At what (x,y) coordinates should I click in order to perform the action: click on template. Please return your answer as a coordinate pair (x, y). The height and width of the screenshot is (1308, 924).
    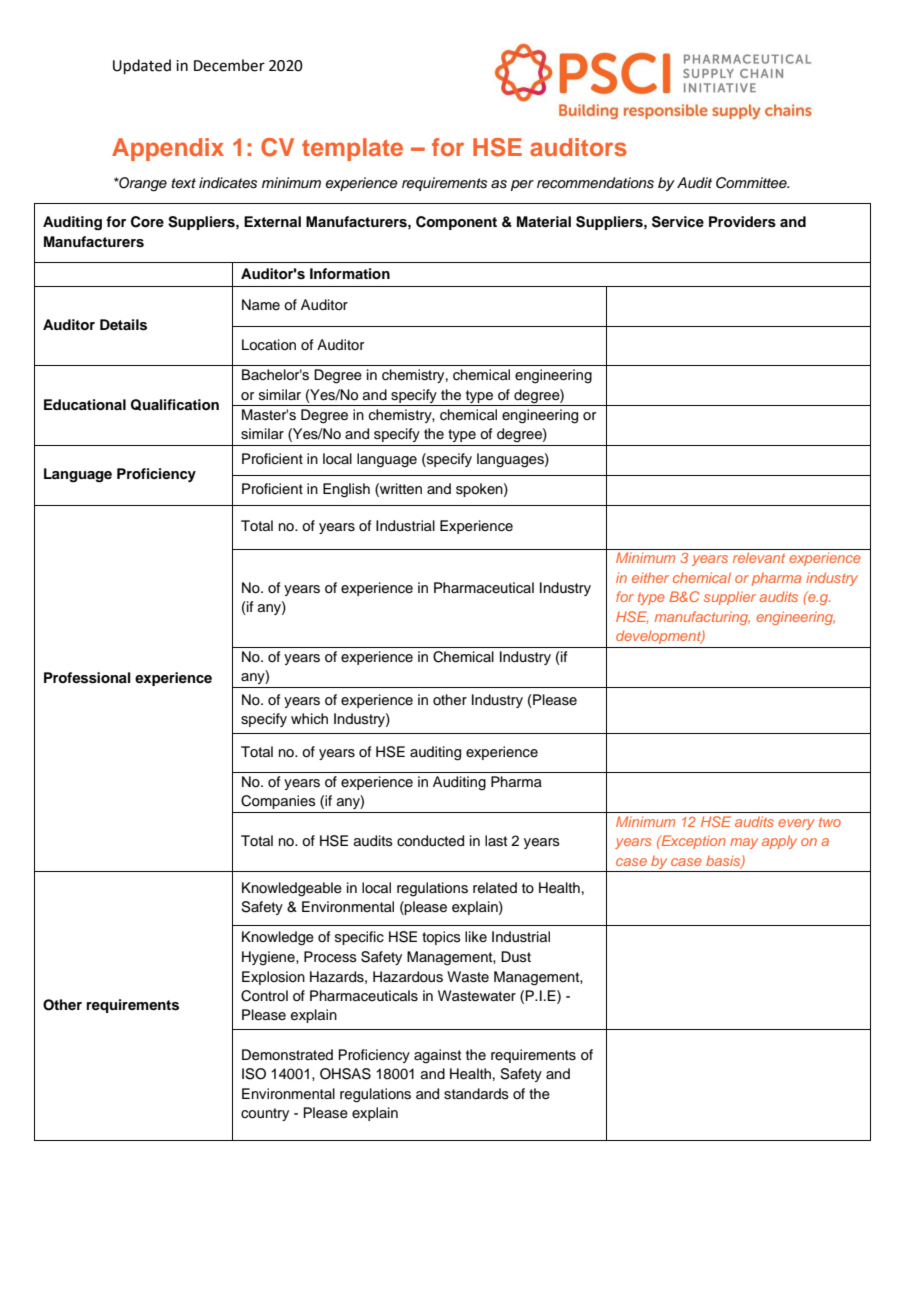
    Looking at the image, I should click on (352, 149).
